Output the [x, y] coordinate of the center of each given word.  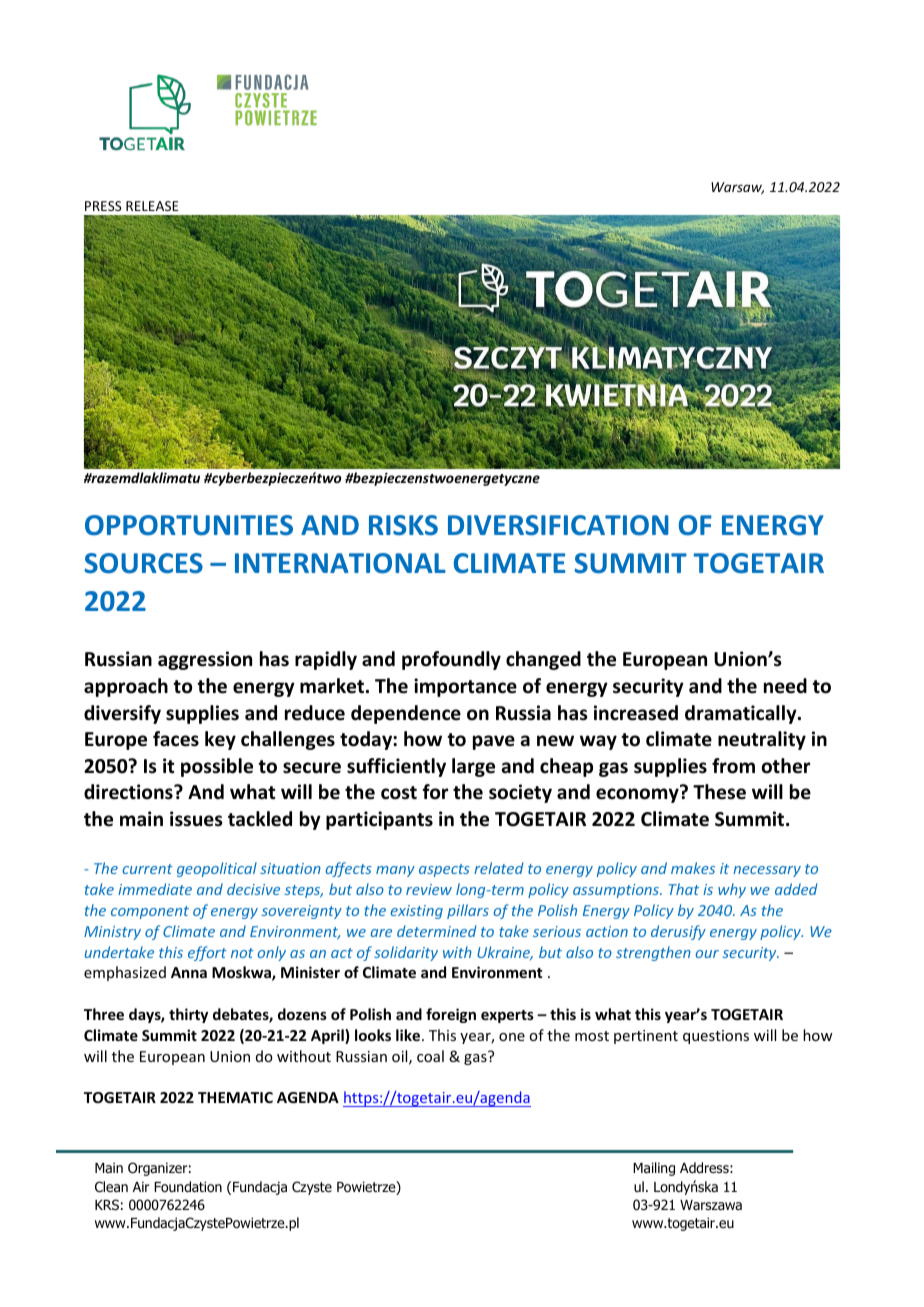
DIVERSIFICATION [558, 525]
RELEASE [152, 206]
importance [465, 687]
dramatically [742, 714]
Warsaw [737, 188]
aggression [205, 660]
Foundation [188, 1186]
